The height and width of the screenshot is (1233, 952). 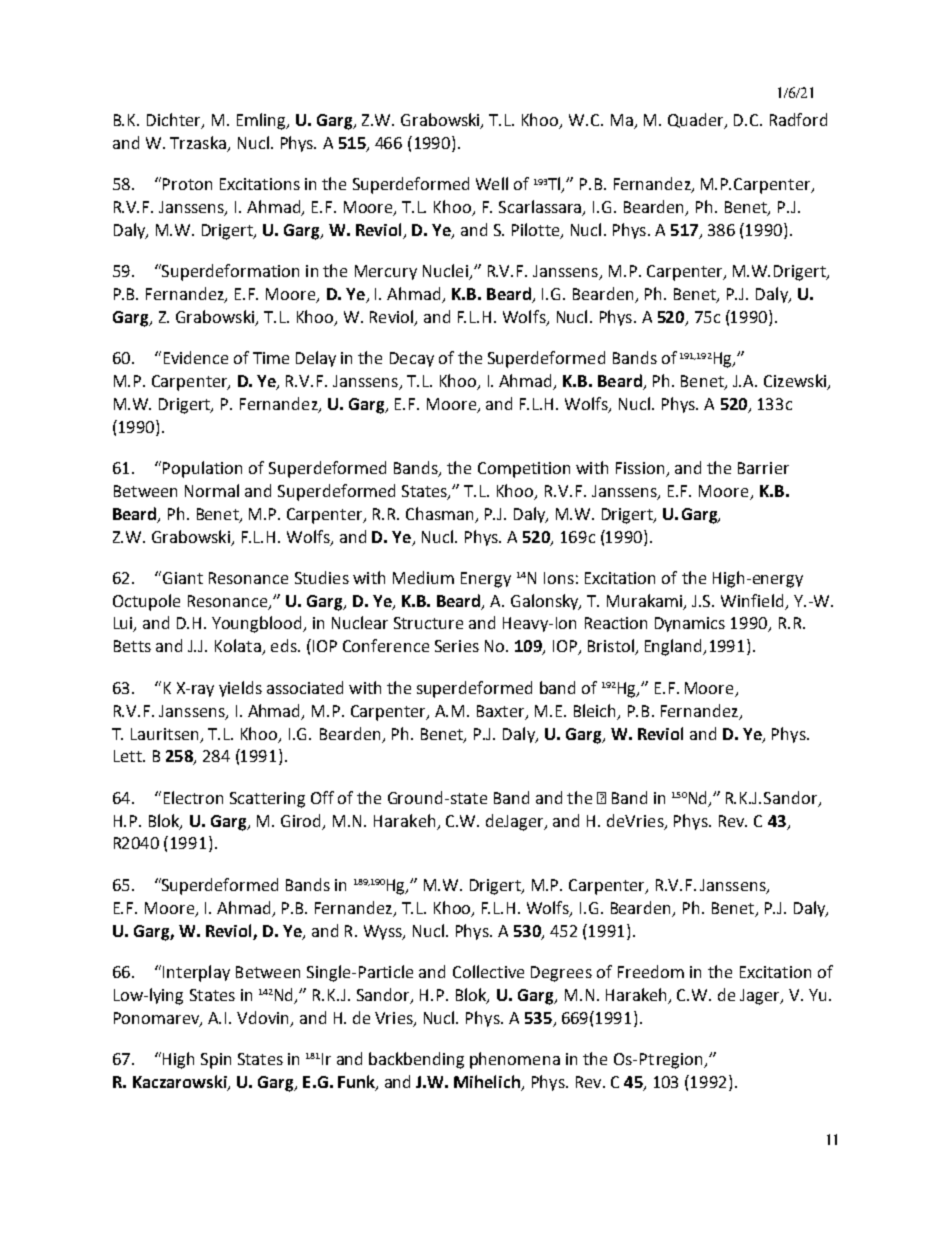 What do you see at coordinates (216, 1061) in the screenshot?
I see `Spin` at bounding box center [216, 1061].
